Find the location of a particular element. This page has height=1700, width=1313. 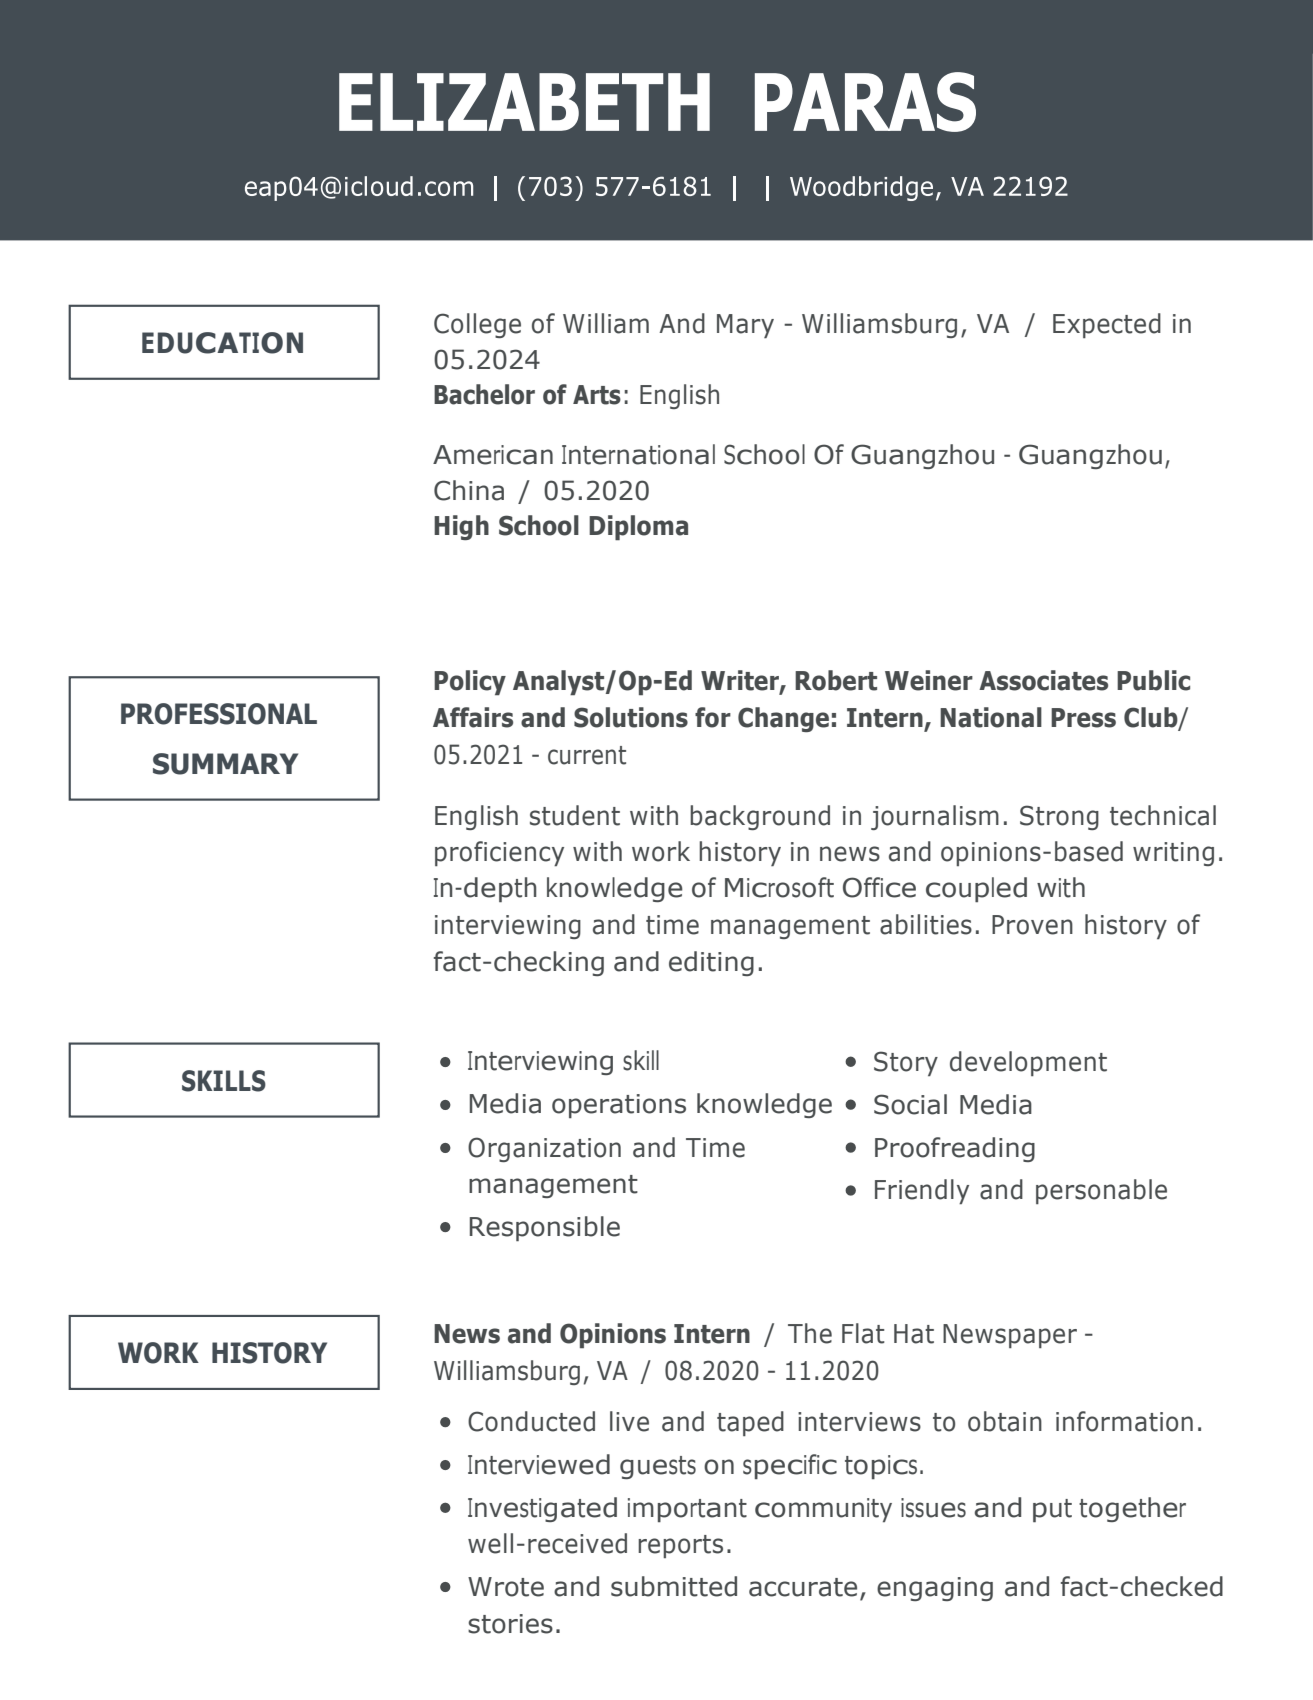

Expected is located at coordinates (1107, 325).
